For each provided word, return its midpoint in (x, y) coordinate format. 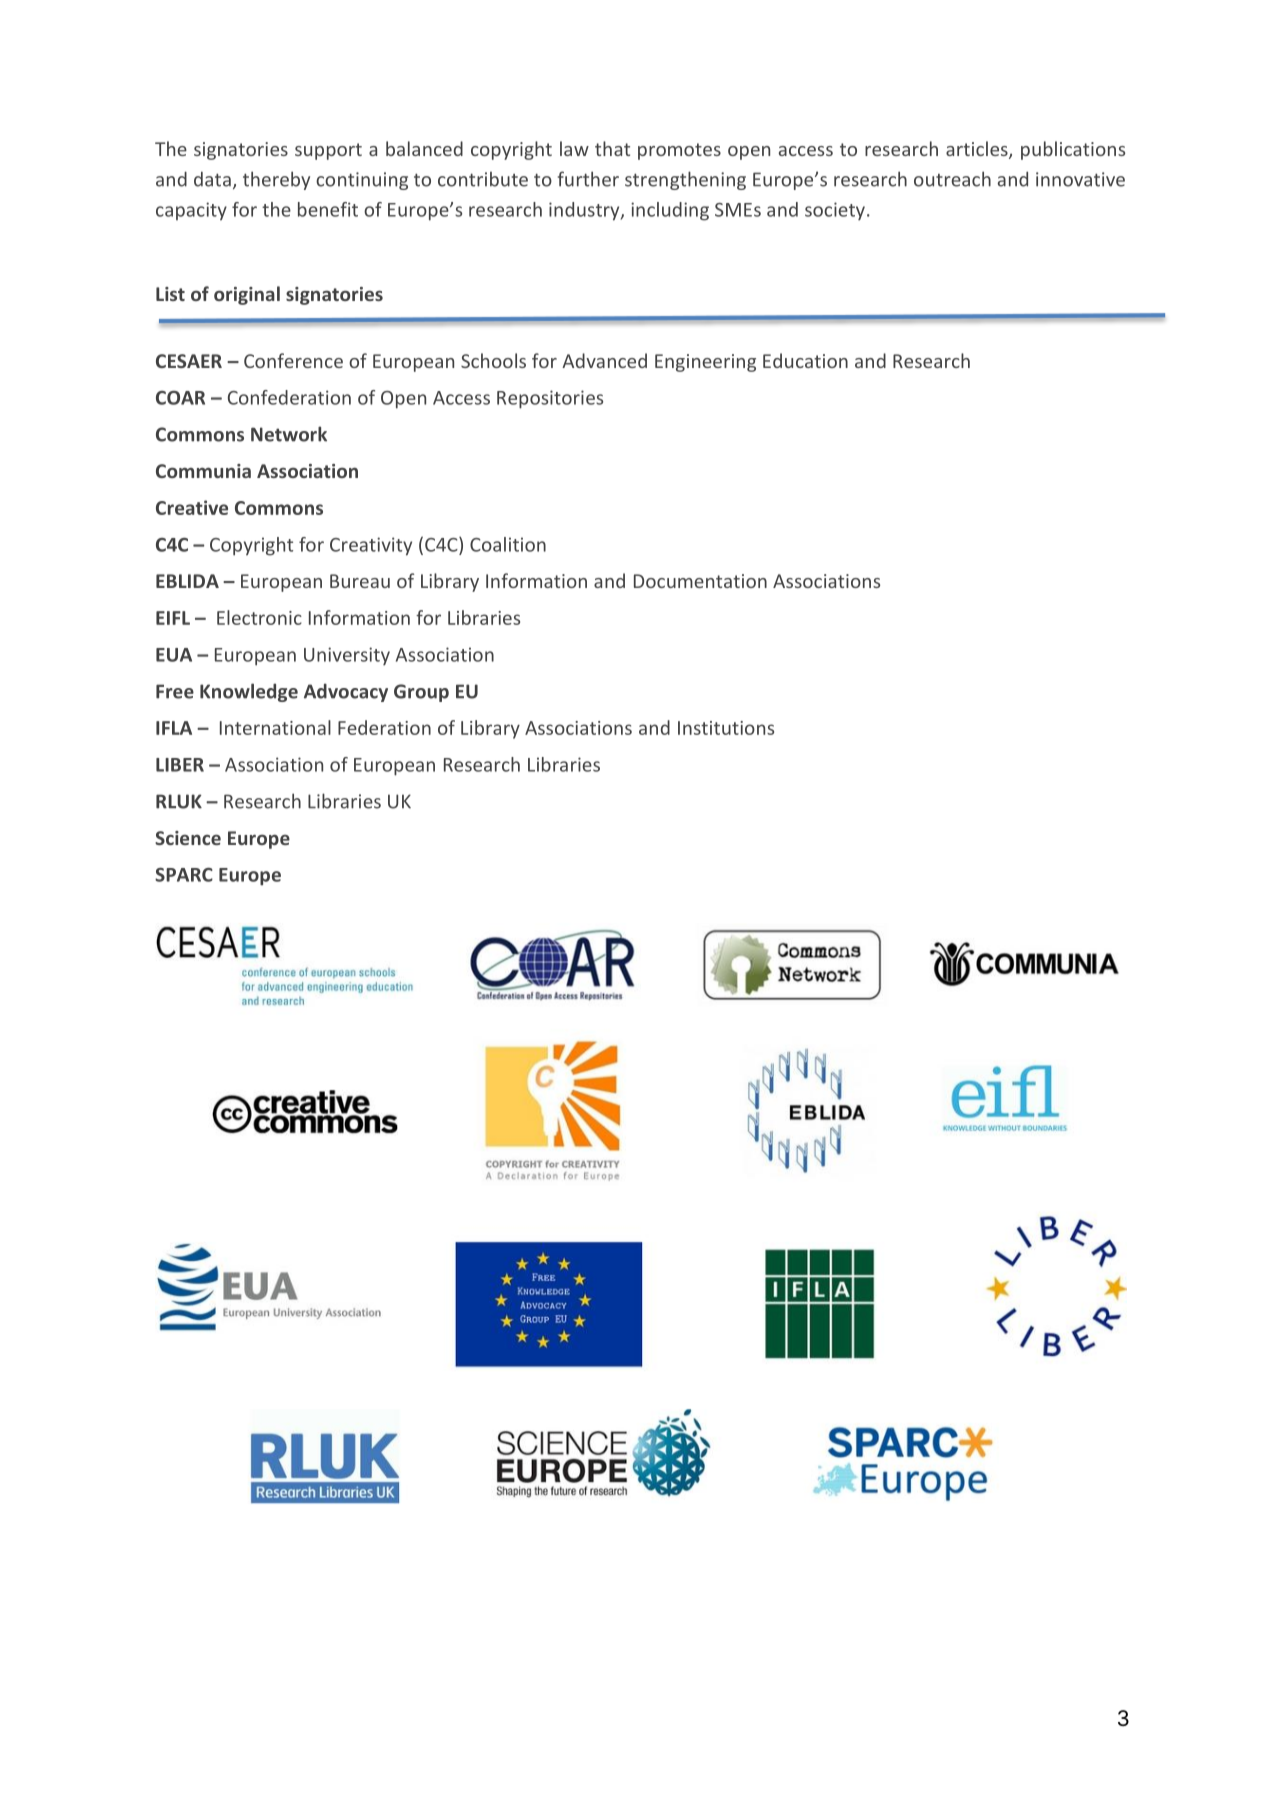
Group (421, 693)
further (588, 179)
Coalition (508, 544)
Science (188, 838)
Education (805, 360)
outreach (952, 179)
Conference (293, 360)
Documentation (700, 581)
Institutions (726, 728)
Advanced (604, 360)
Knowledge (249, 692)
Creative (192, 507)
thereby (276, 180)
